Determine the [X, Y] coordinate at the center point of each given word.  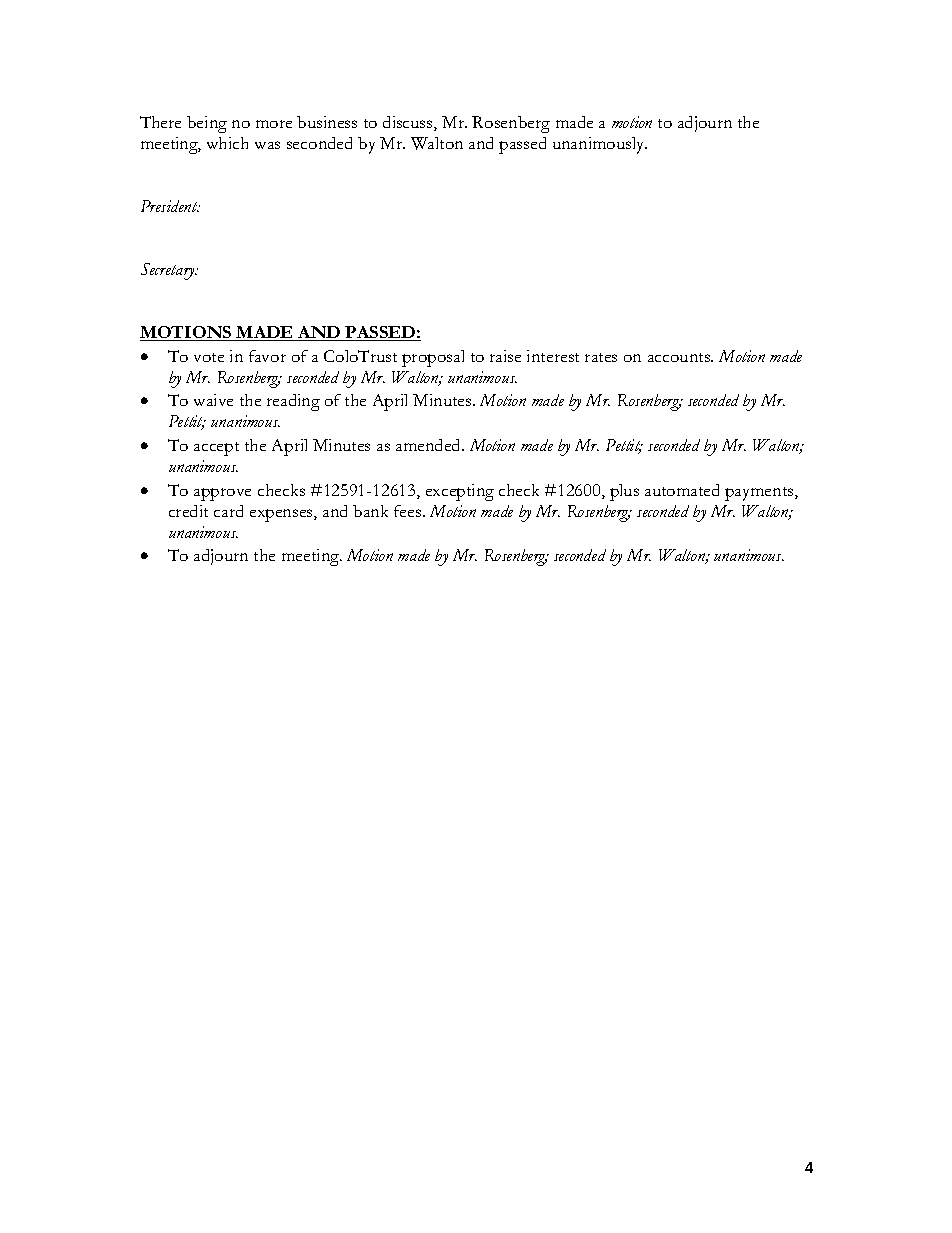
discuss [409, 123]
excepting [460, 492]
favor [267, 356]
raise [505, 356]
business [327, 122]
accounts [680, 357]
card [228, 511]
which [227, 143]
